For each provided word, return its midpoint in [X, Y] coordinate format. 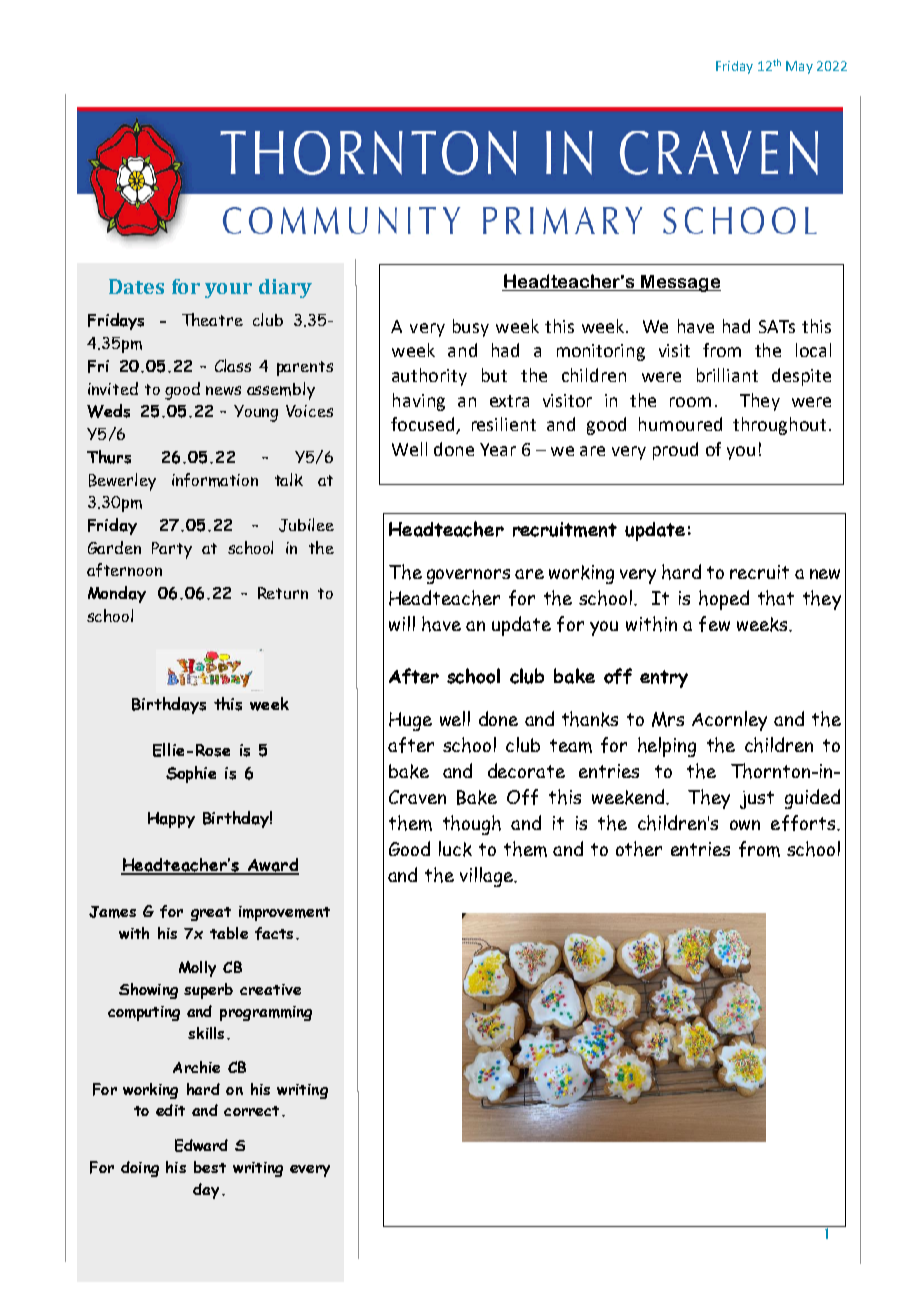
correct [251, 1111]
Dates [136, 286]
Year [498, 449]
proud [675, 451]
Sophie [191, 774]
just [757, 800]
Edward [201, 1145]
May [799, 67]
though [472, 825]
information [215, 480]
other [639, 849]
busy [471, 328]
